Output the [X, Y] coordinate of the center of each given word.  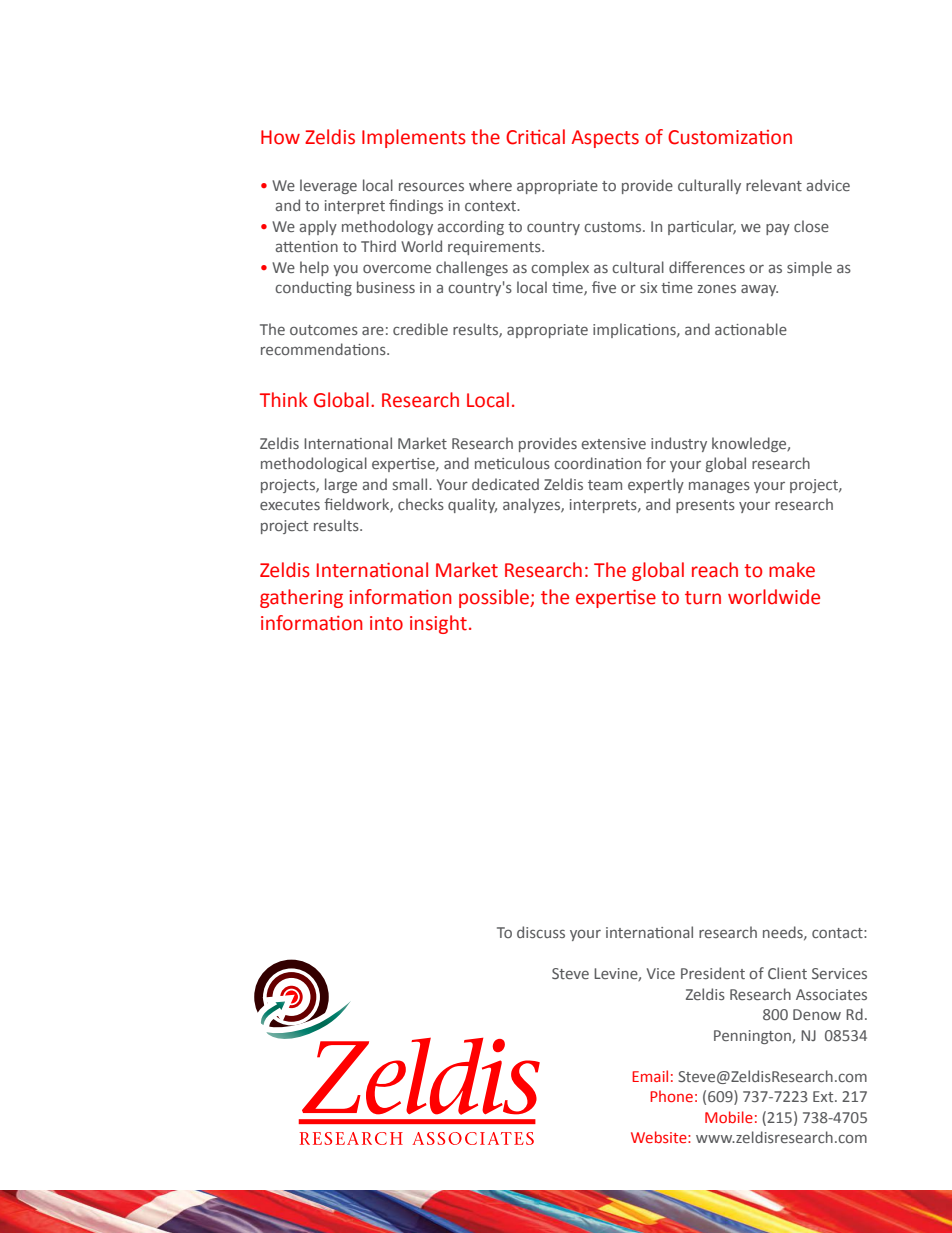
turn [703, 598]
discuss [541, 932]
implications [635, 330]
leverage [328, 186]
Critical [535, 137]
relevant [774, 185]
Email [650, 1076]
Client [787, 973]
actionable [751, 329]
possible [495, 598]
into [386, 623]
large [341, 485]
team [605, 485]
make [792, 570]
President [713, 973]
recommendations [324, 349]
